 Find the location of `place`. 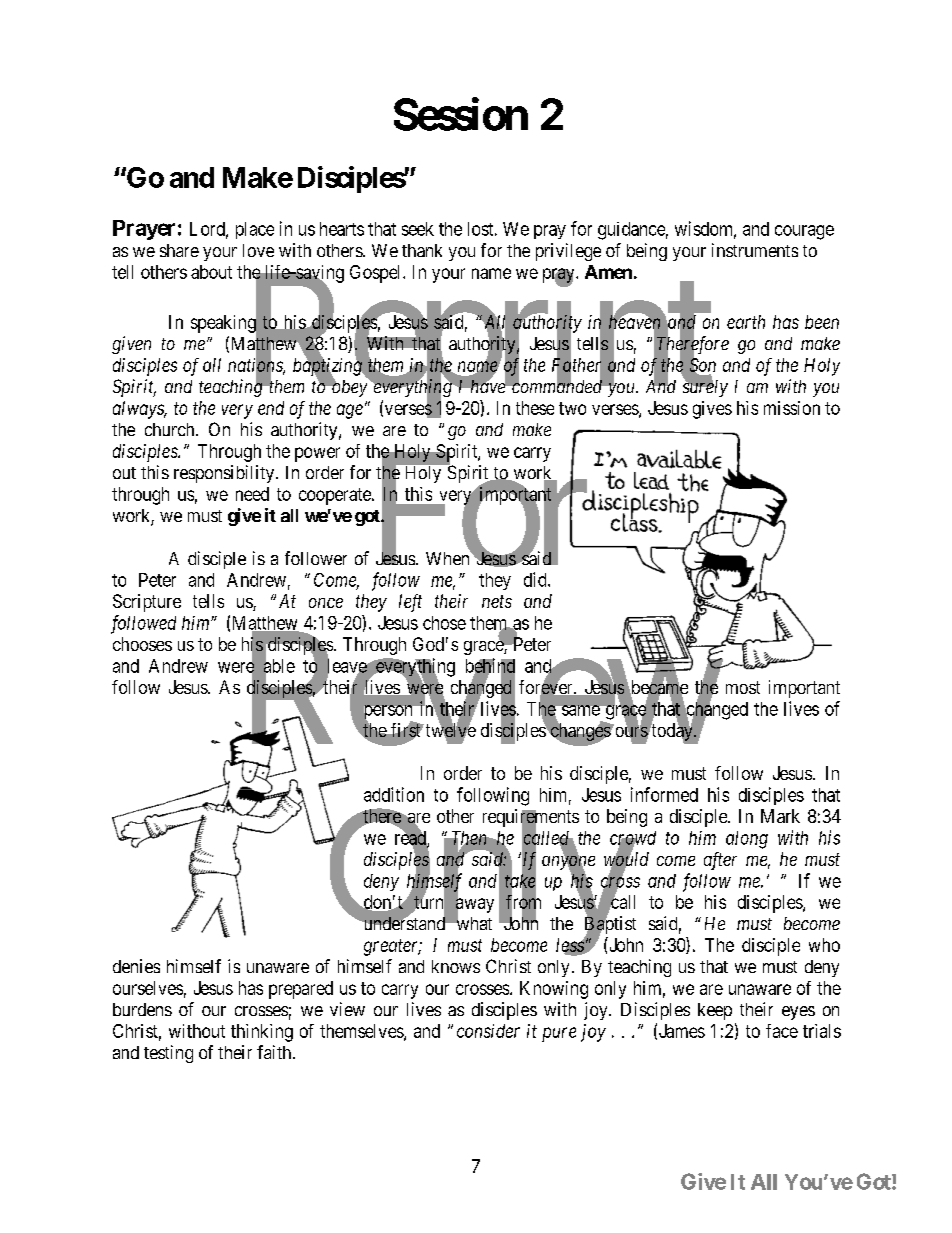

place is located at coordinates (255, 230).
